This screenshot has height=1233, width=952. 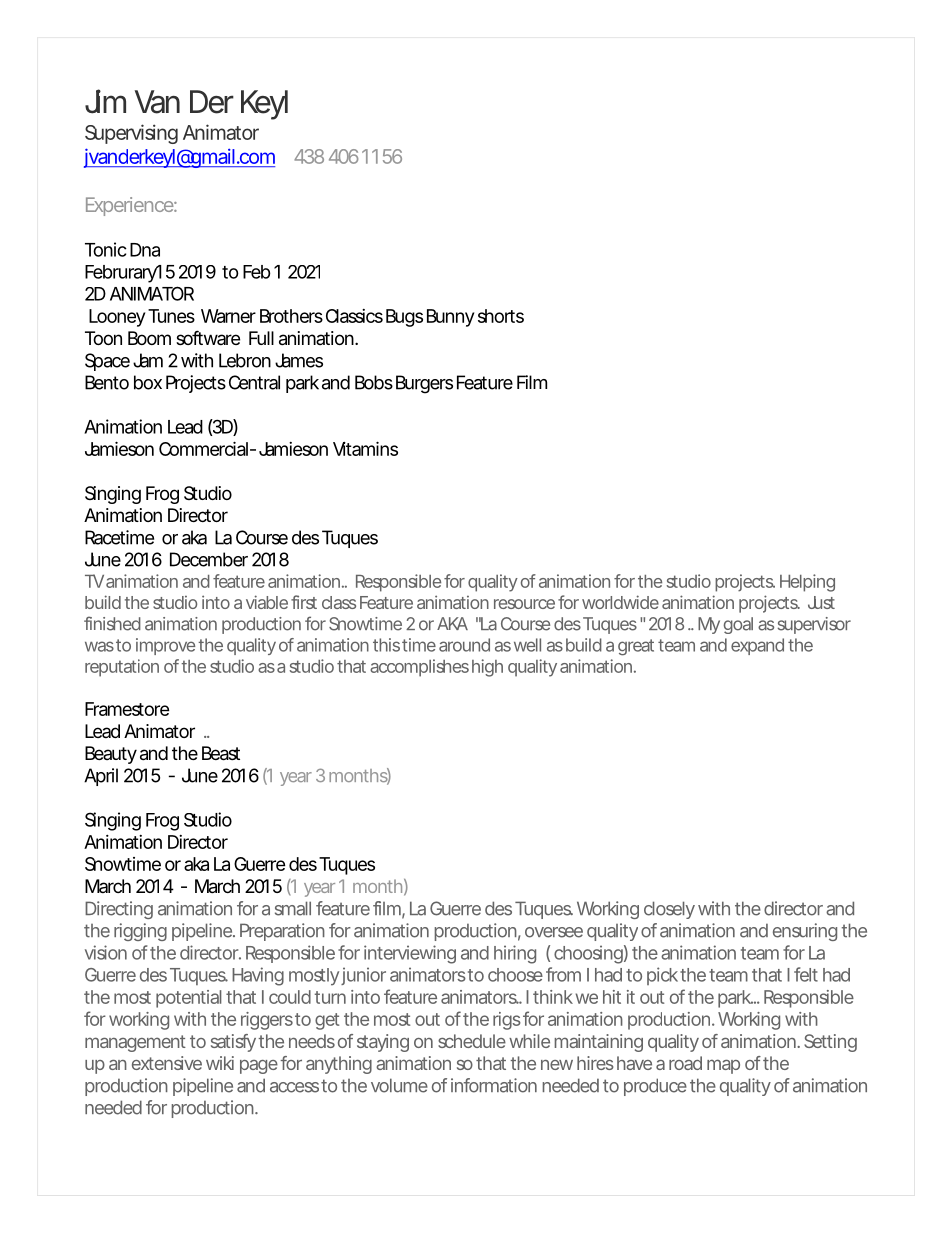 I want to click on Dna, so click(x=145, y=250).
